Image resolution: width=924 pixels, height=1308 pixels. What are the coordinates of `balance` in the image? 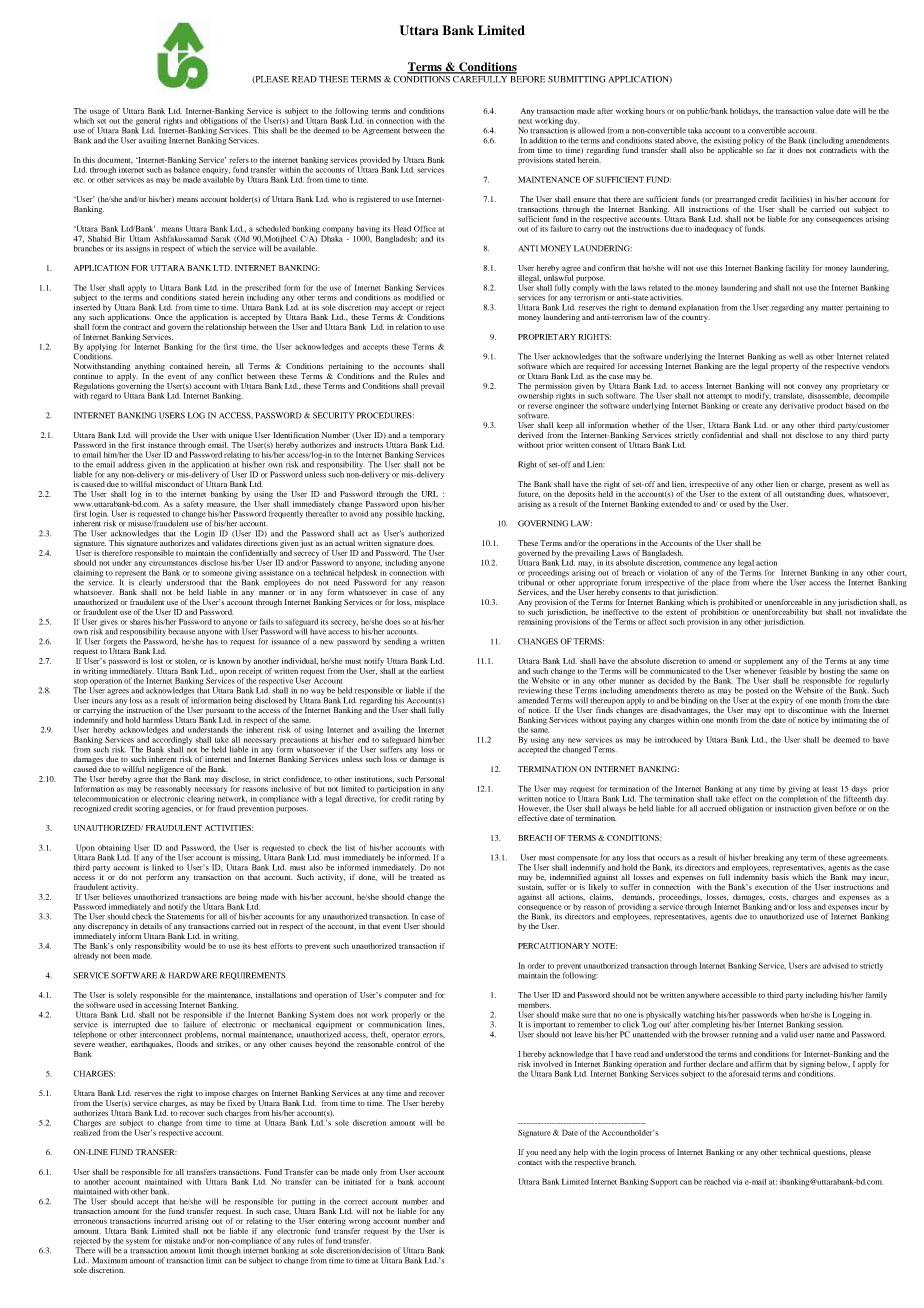 It's located at (187, 168).
